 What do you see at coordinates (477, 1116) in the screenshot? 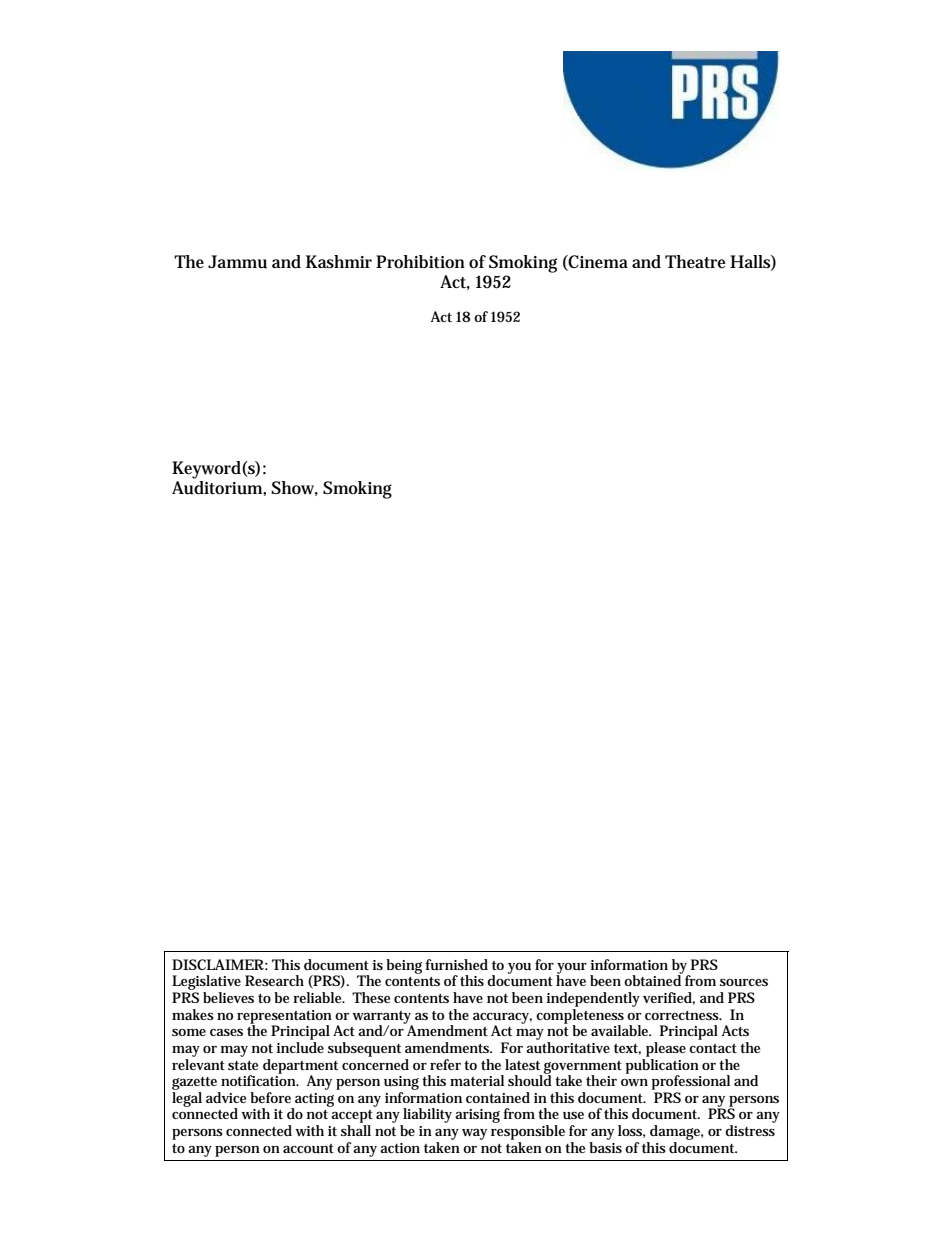
I see `arising` at bounding box center [477, 1116].
